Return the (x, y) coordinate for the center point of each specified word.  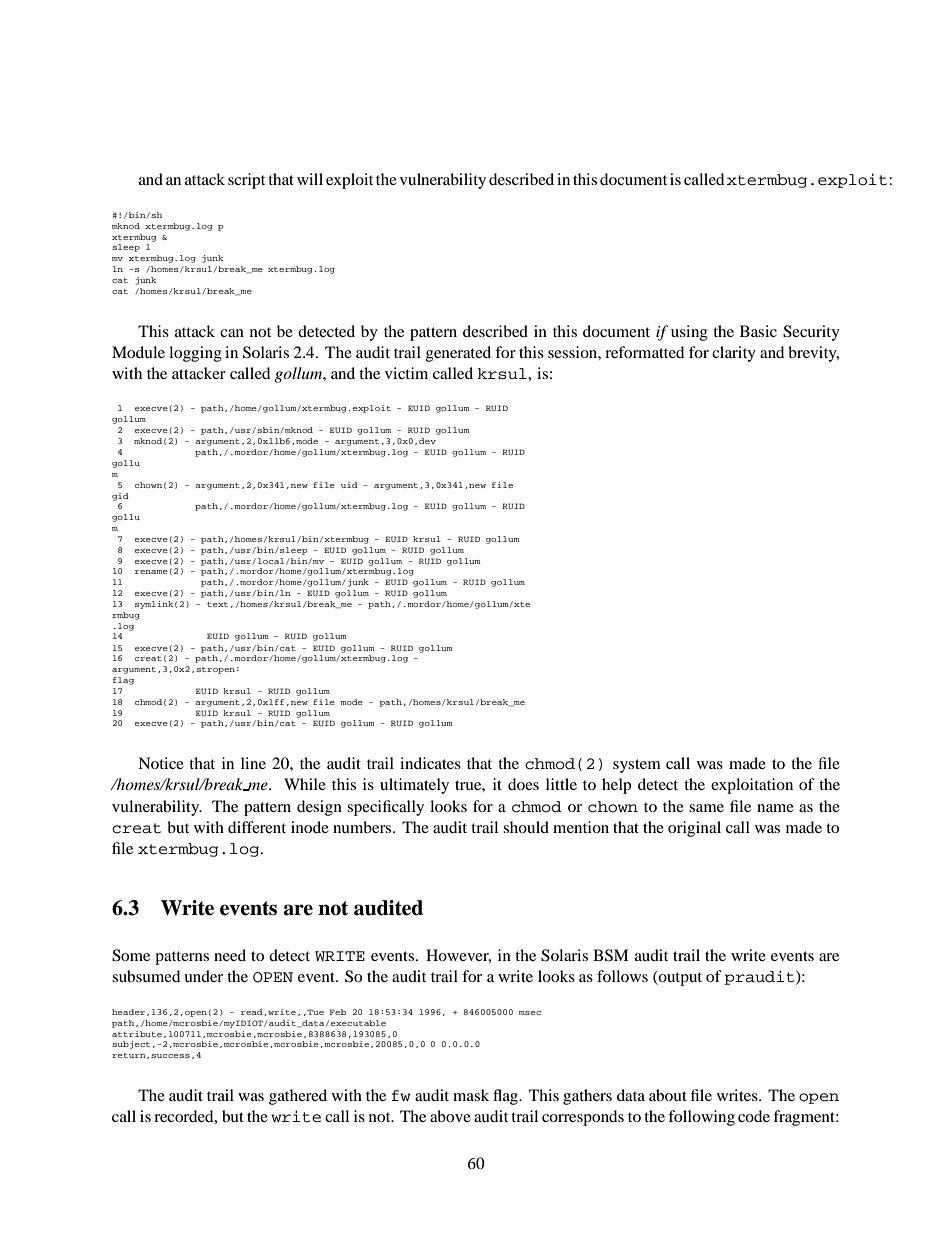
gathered (298, 1097)
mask (471, 1095)
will (310, 179)
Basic (758, 331)
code (754, 1116)
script (246, 181)
